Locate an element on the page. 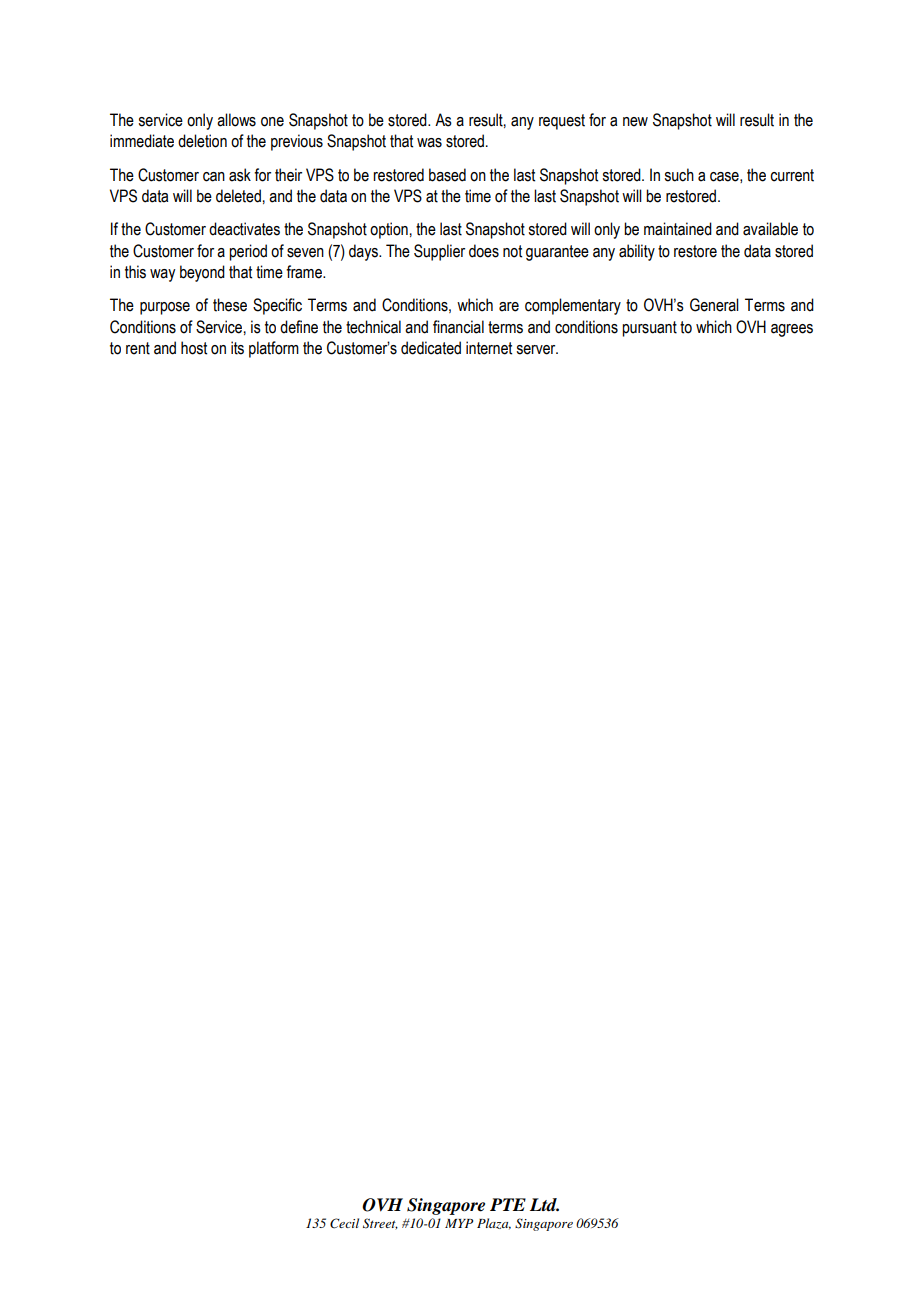  Street is located at coordinates (380, 1224).
